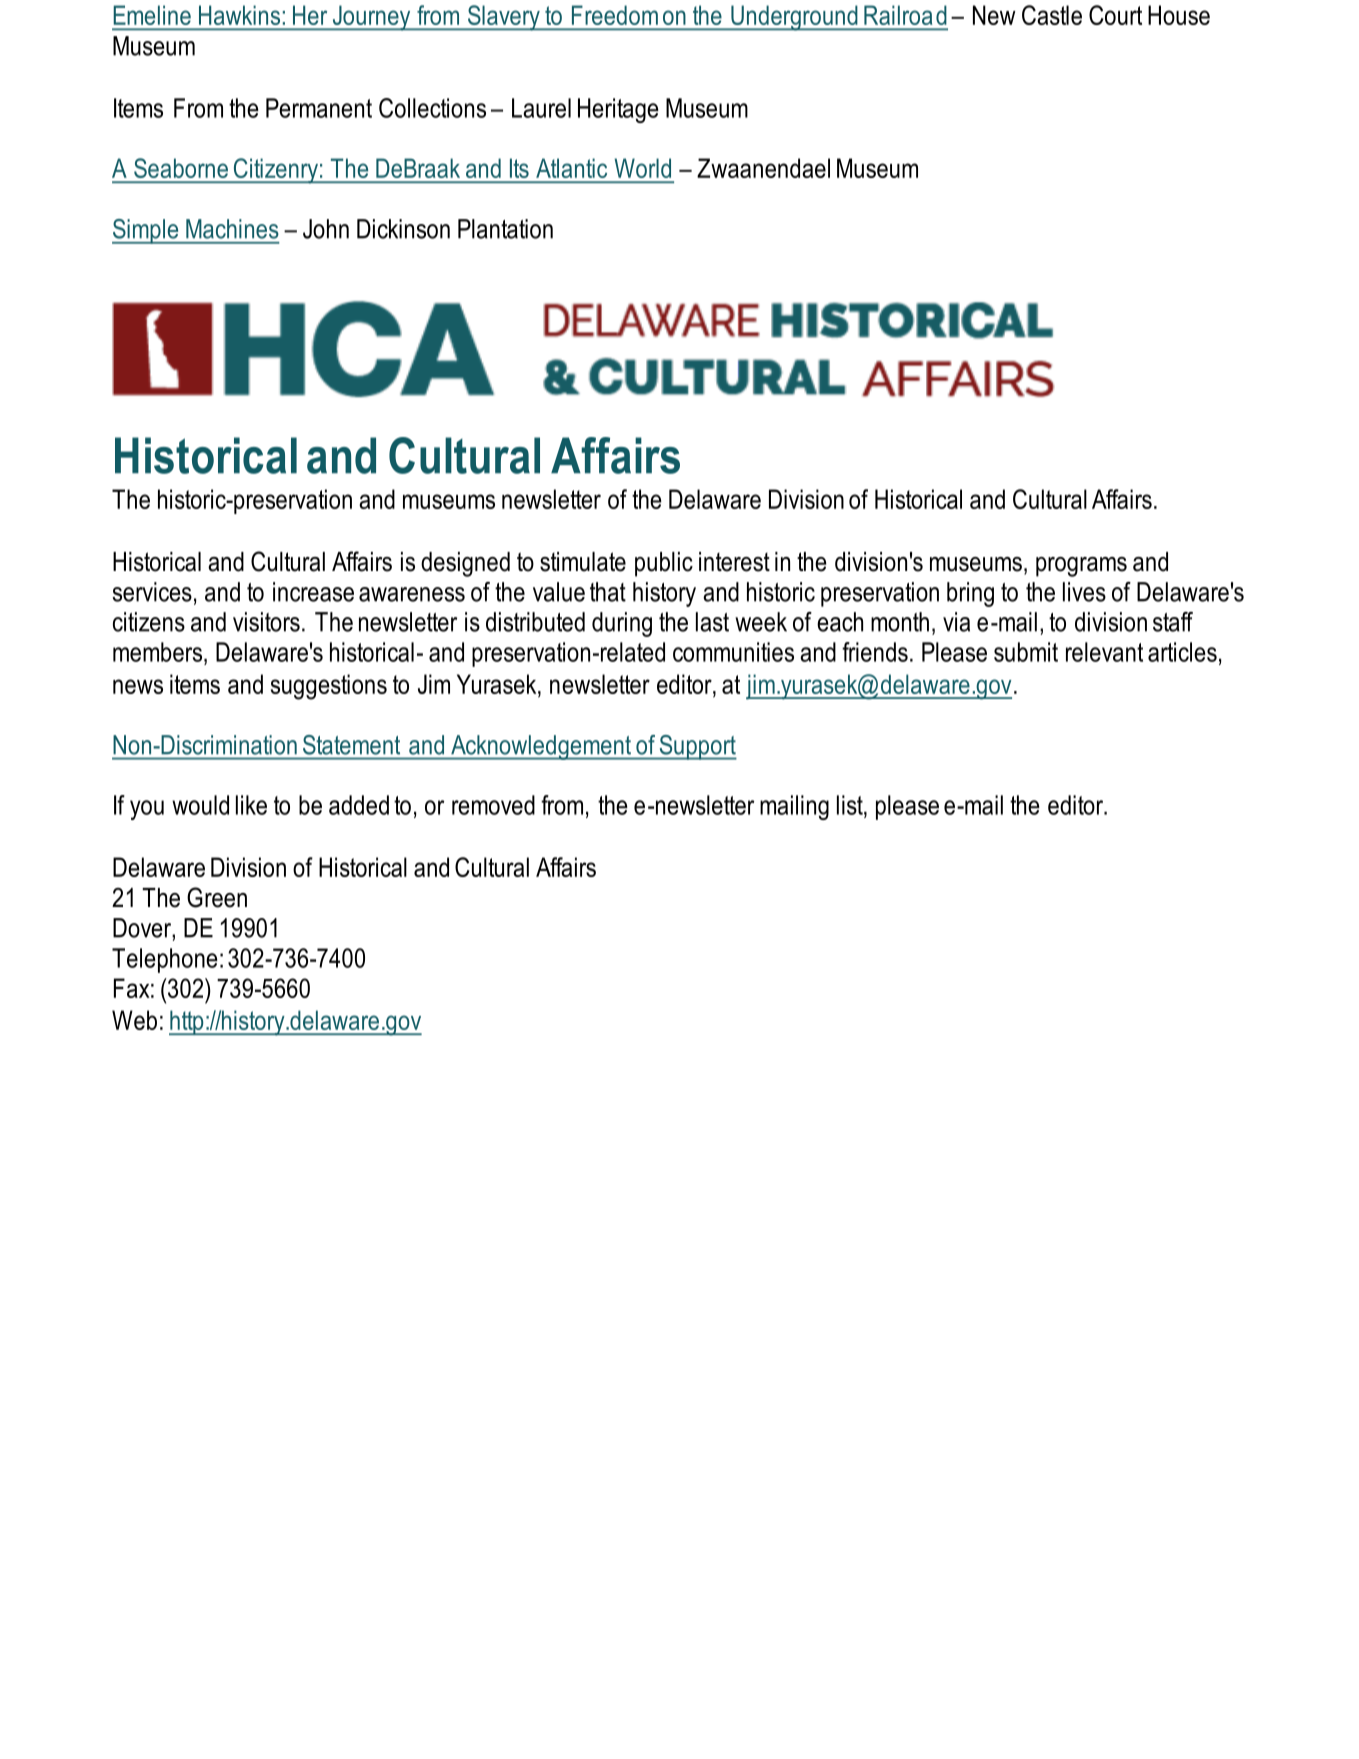 The height and width of the screenshot is (1759, 1359). Describe the element at coordinates (493, 805) in the screenshot. I see `removed` at that location.
